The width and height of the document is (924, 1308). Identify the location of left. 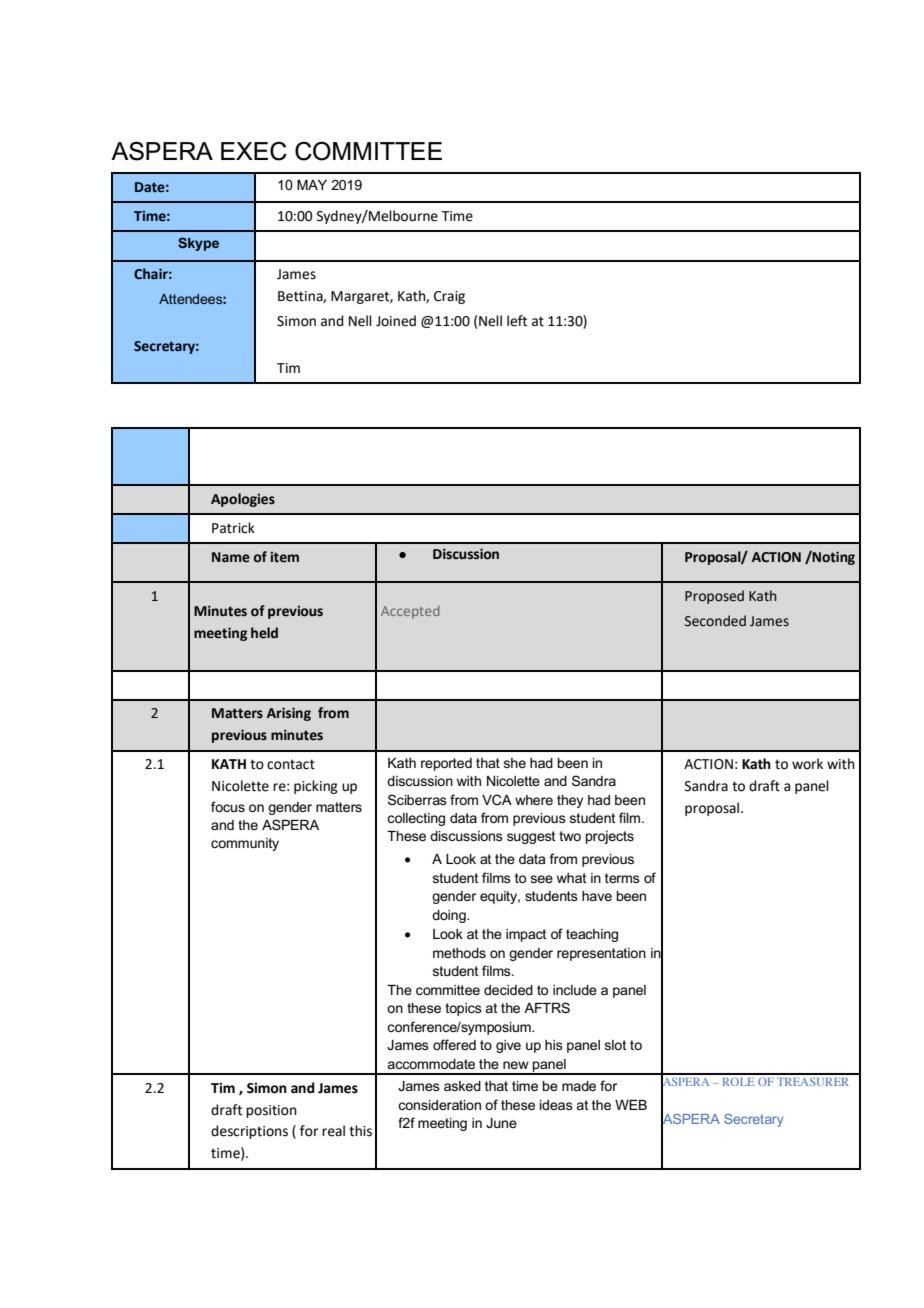
(517, 321).
